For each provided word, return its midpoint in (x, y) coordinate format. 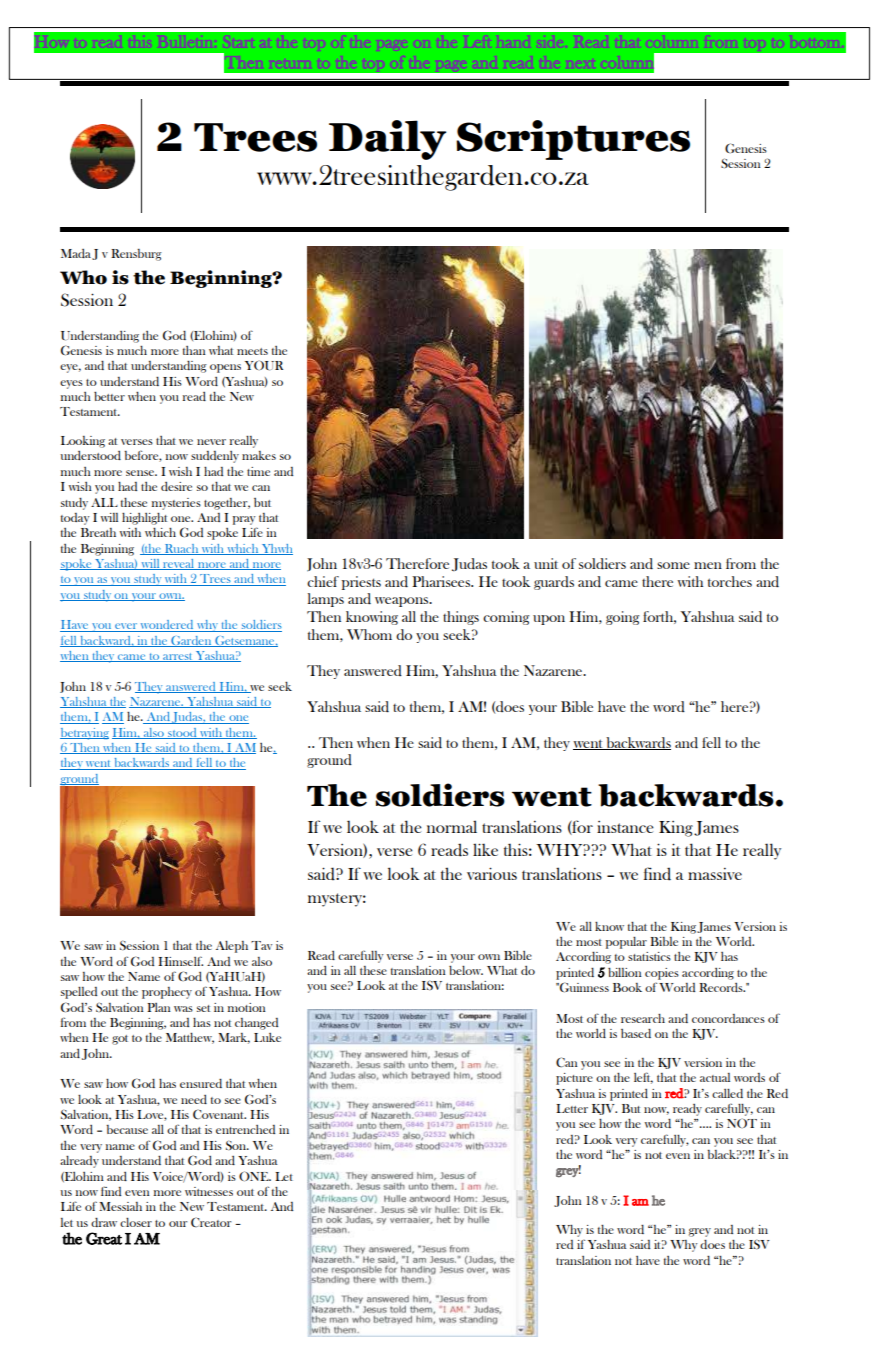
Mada (76, 253)
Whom (369, 634)
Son (237, 1145)
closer (136, 1222)
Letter (572, 1108)
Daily (387, 140)
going (622, 618)
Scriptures (573, 140)
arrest (178, 657)
